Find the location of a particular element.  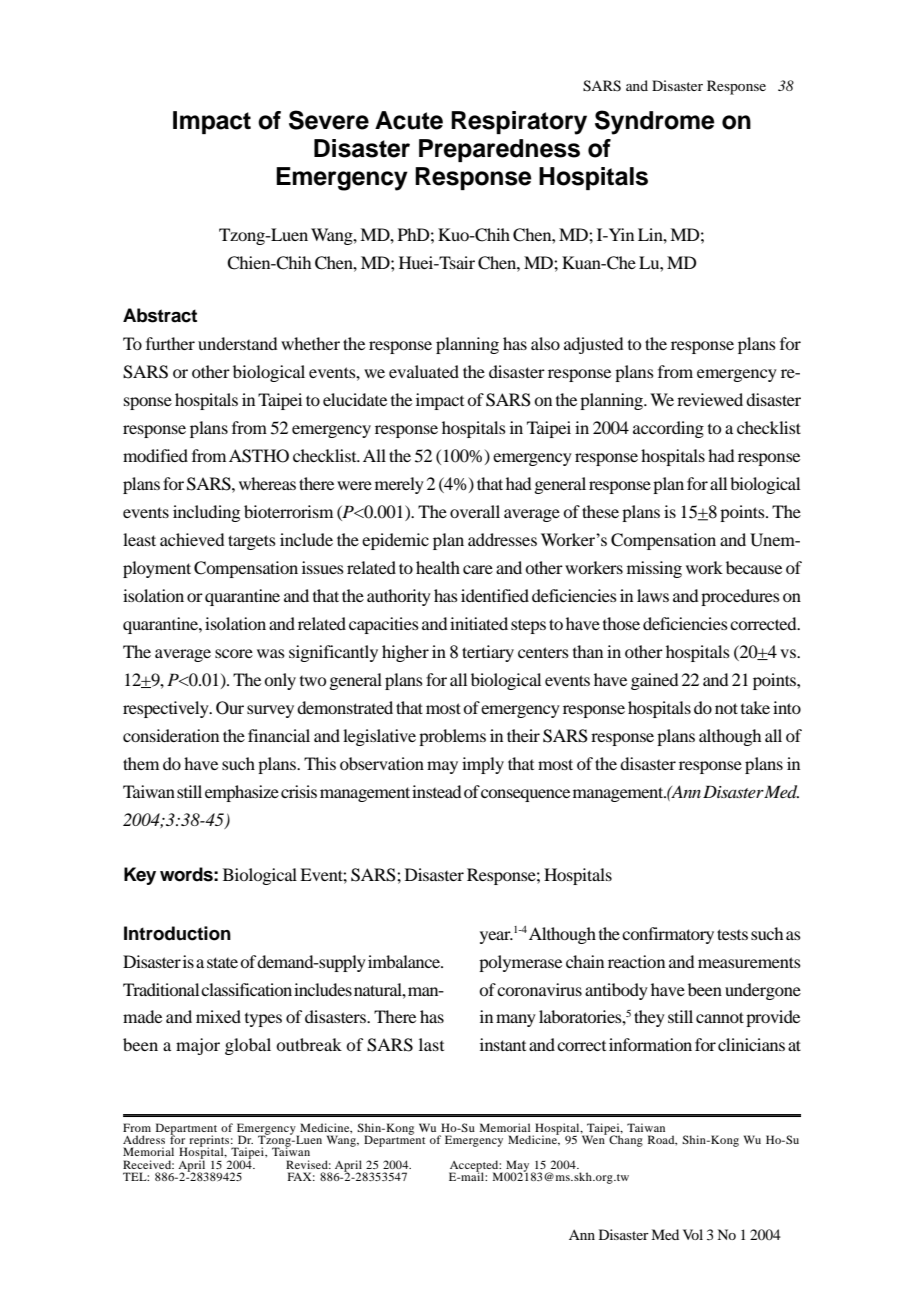

Vol is located at coordinates (693, 1234).
